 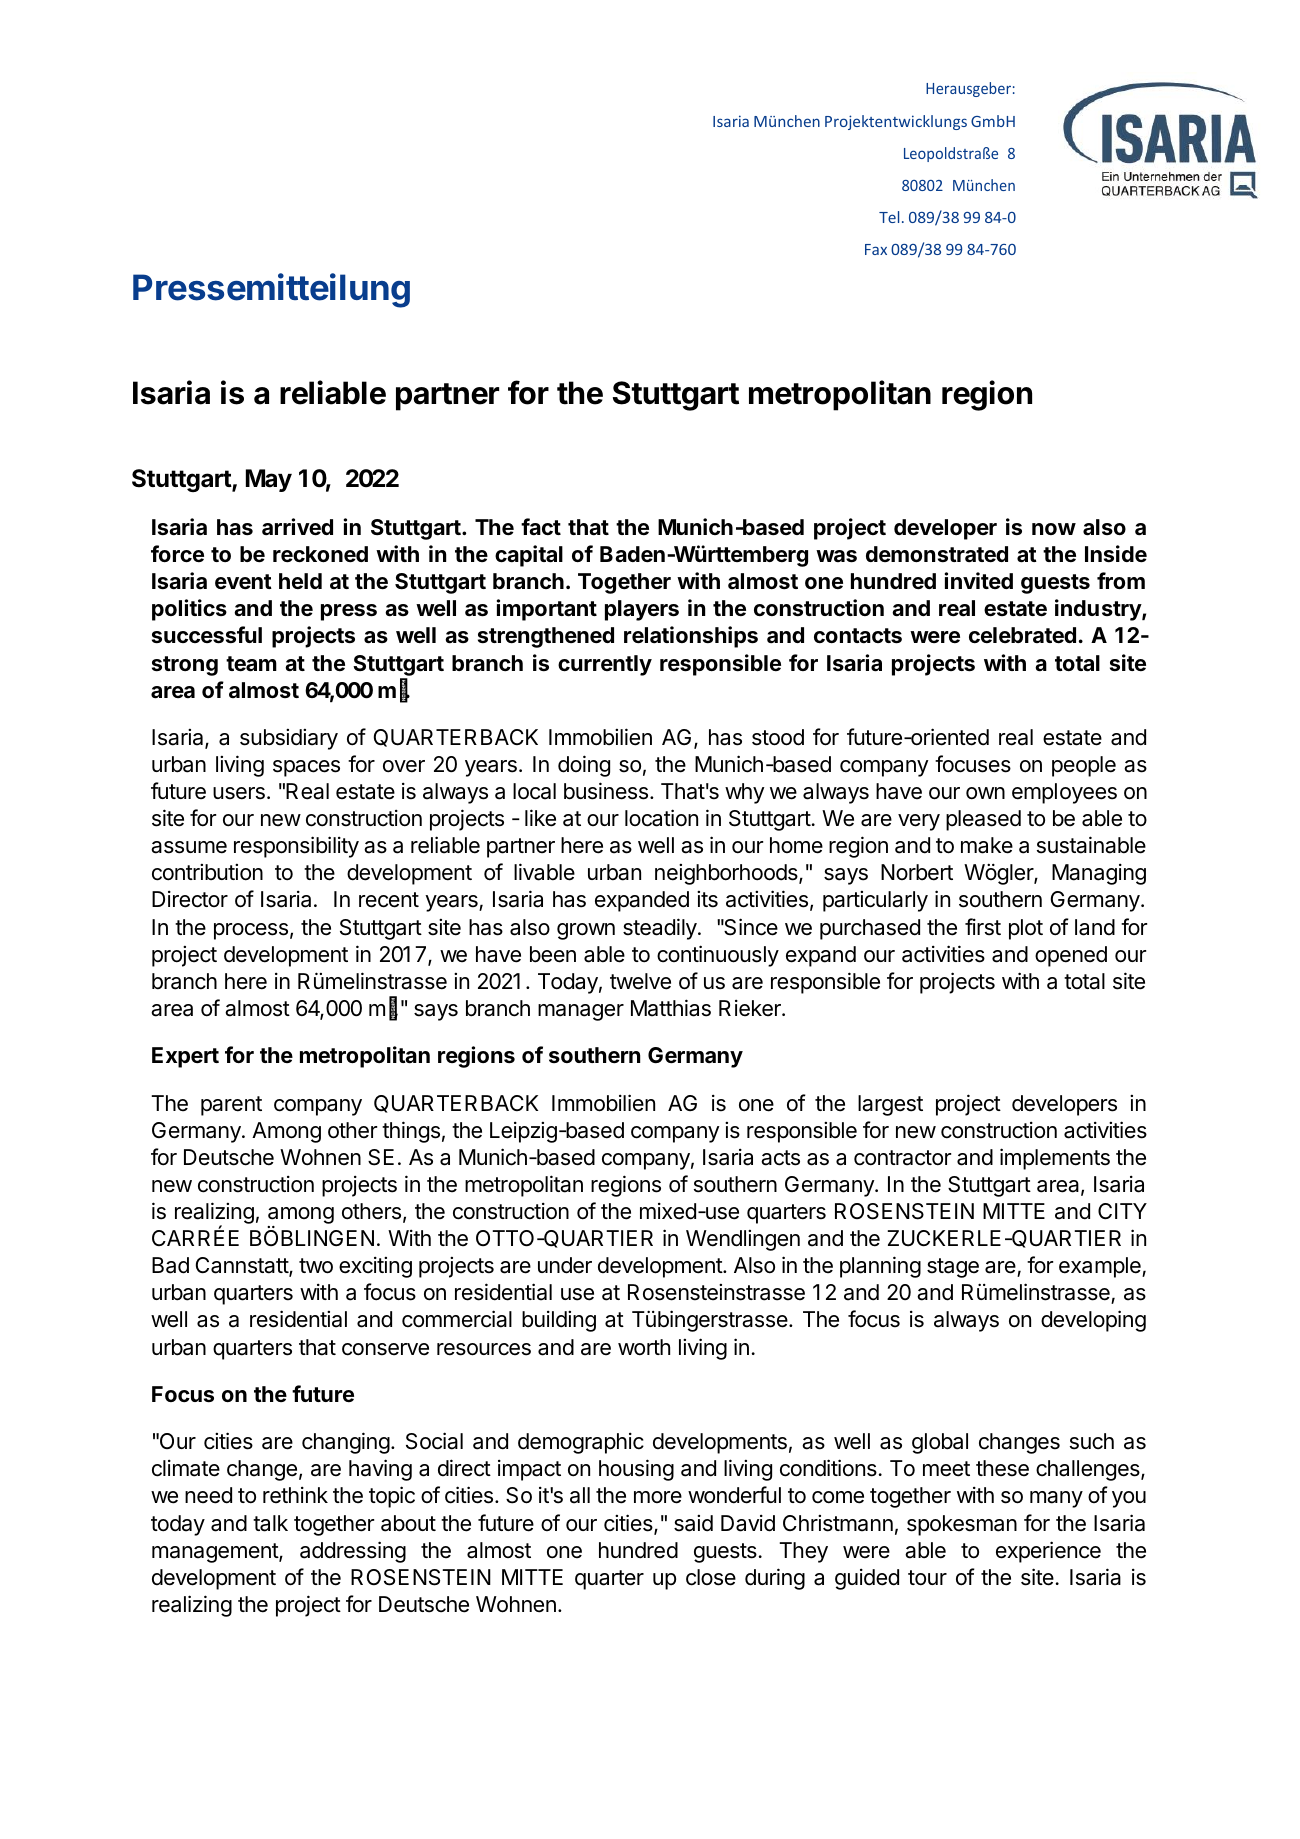 I want to click on implements, so click(x=1055, y=1159).
